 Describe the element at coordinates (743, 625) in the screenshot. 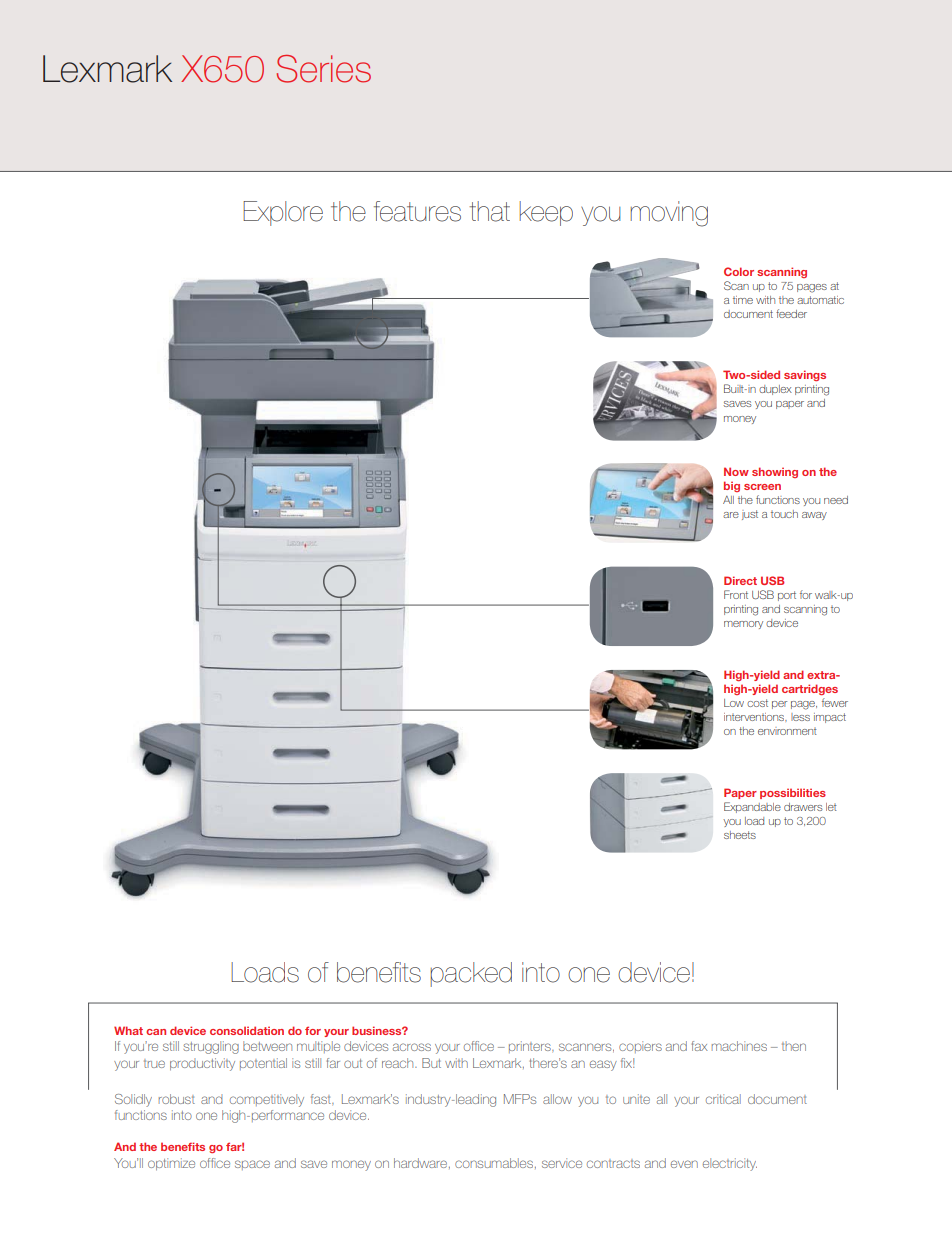

I see `memory` at that location.
